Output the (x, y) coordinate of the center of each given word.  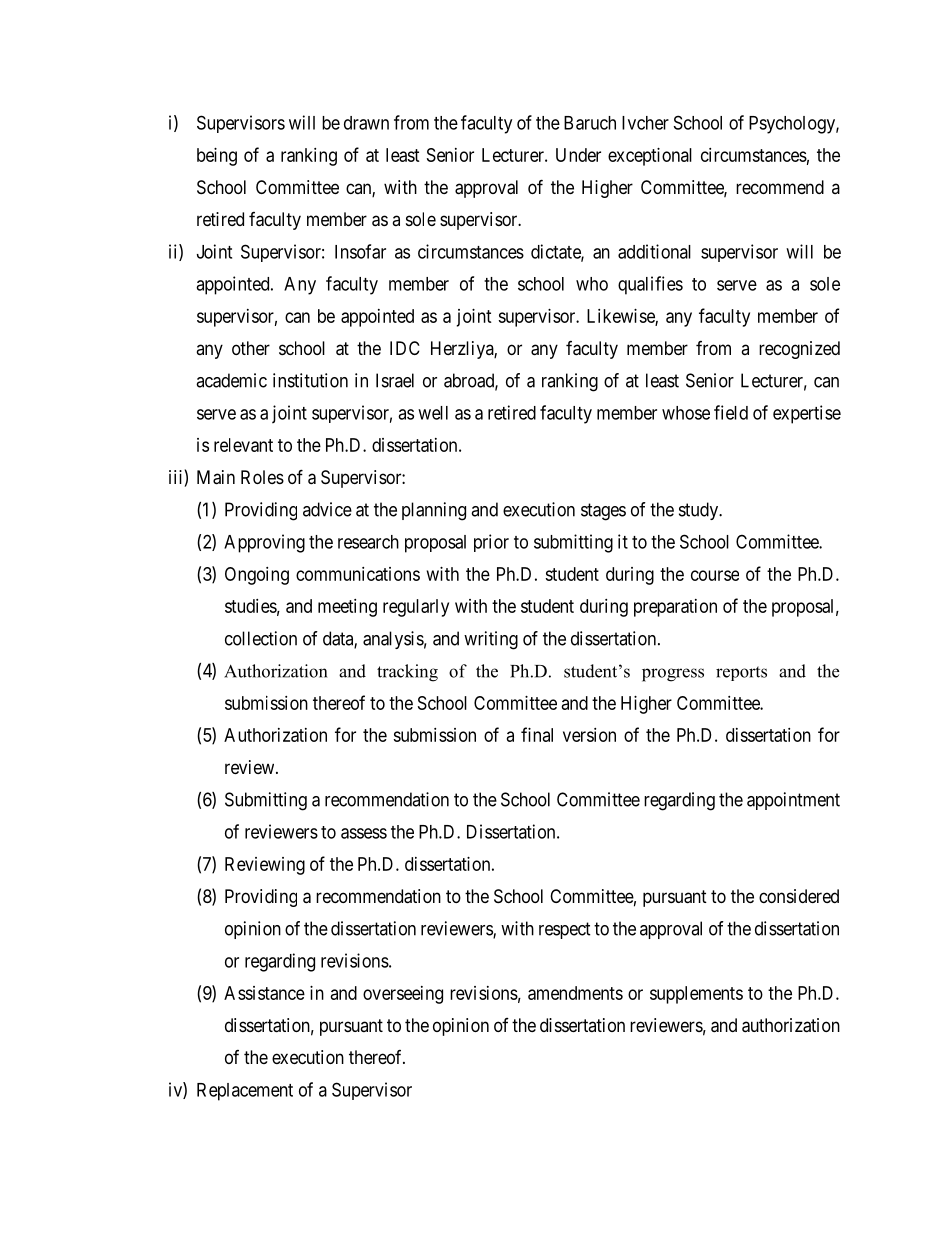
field (731, 412)
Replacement (245, 1092)
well (433, 413)
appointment (793, 801)
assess (364, 833)
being (217, 157)
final (537, 734)
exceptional (650, 157)
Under (578, 155)
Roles (262, 477)
